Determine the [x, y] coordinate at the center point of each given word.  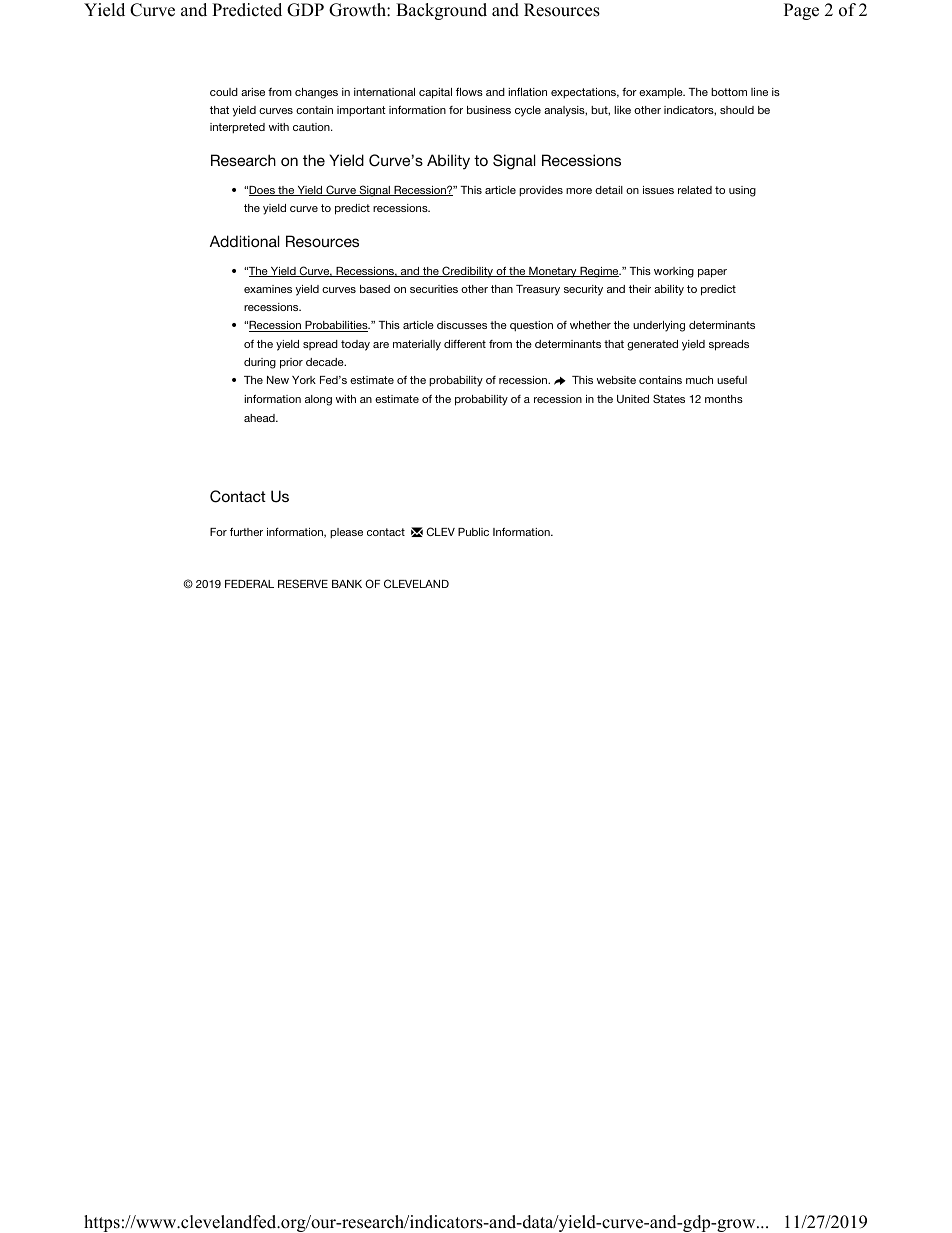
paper [712, 273]
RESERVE [303, 583]
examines [268, 289]
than [502, 289]
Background [441, 11]
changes [316, 93]
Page [801, 11]
